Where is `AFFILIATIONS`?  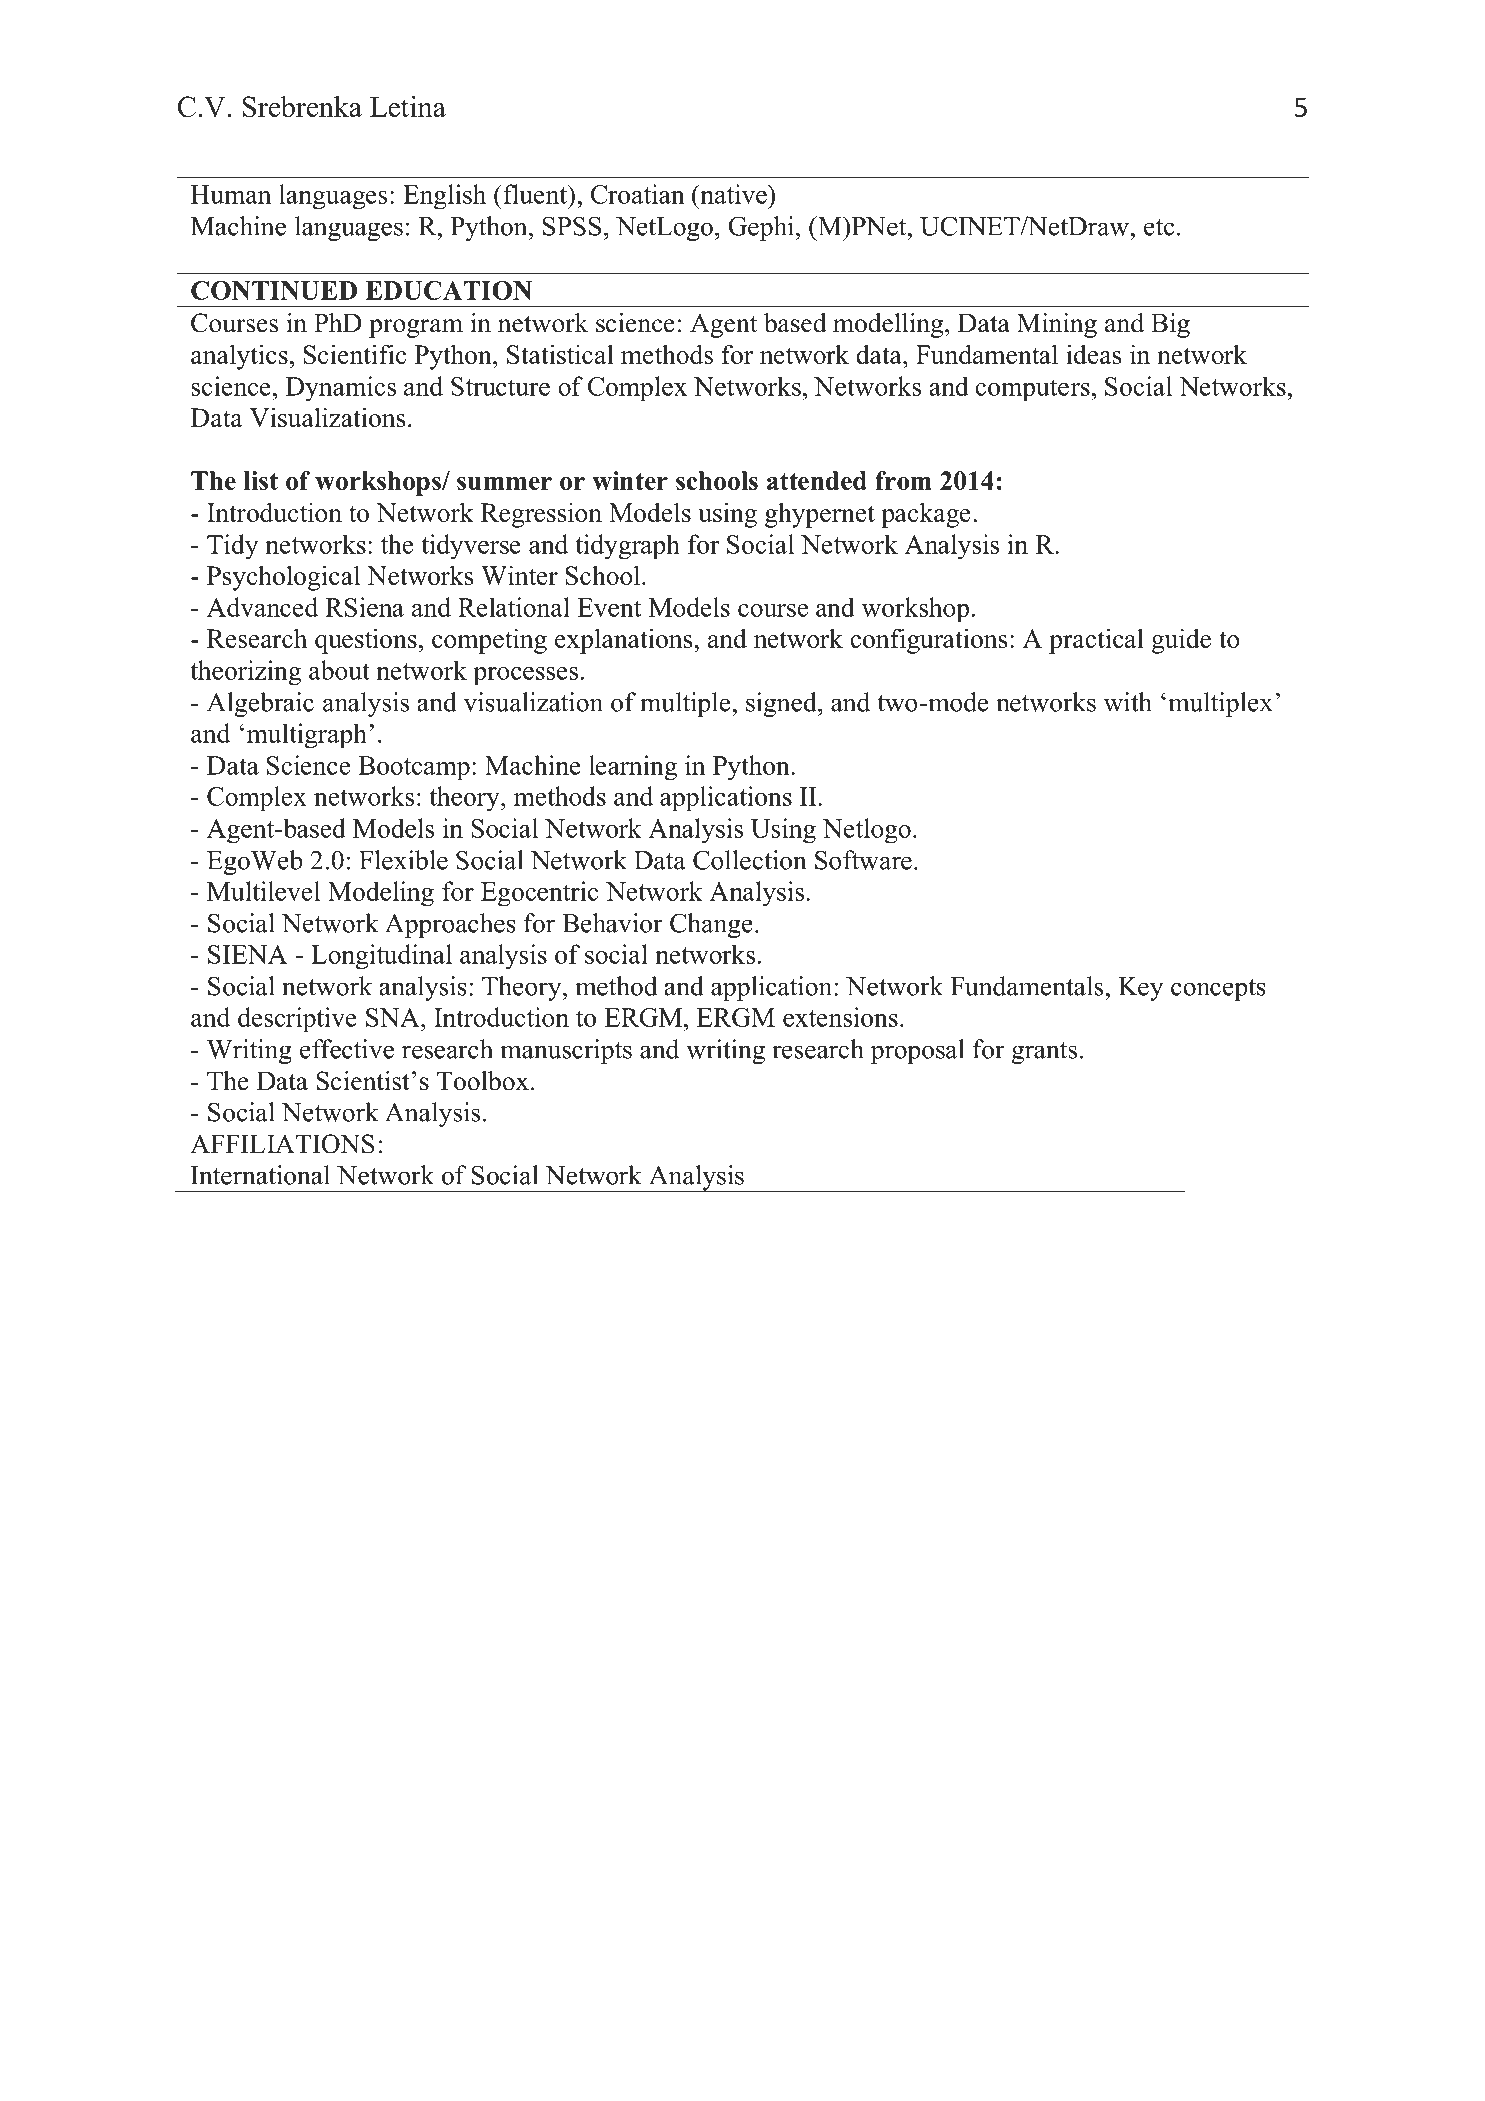
AFFILIATIONS is located at coordinates (282, 1144).
